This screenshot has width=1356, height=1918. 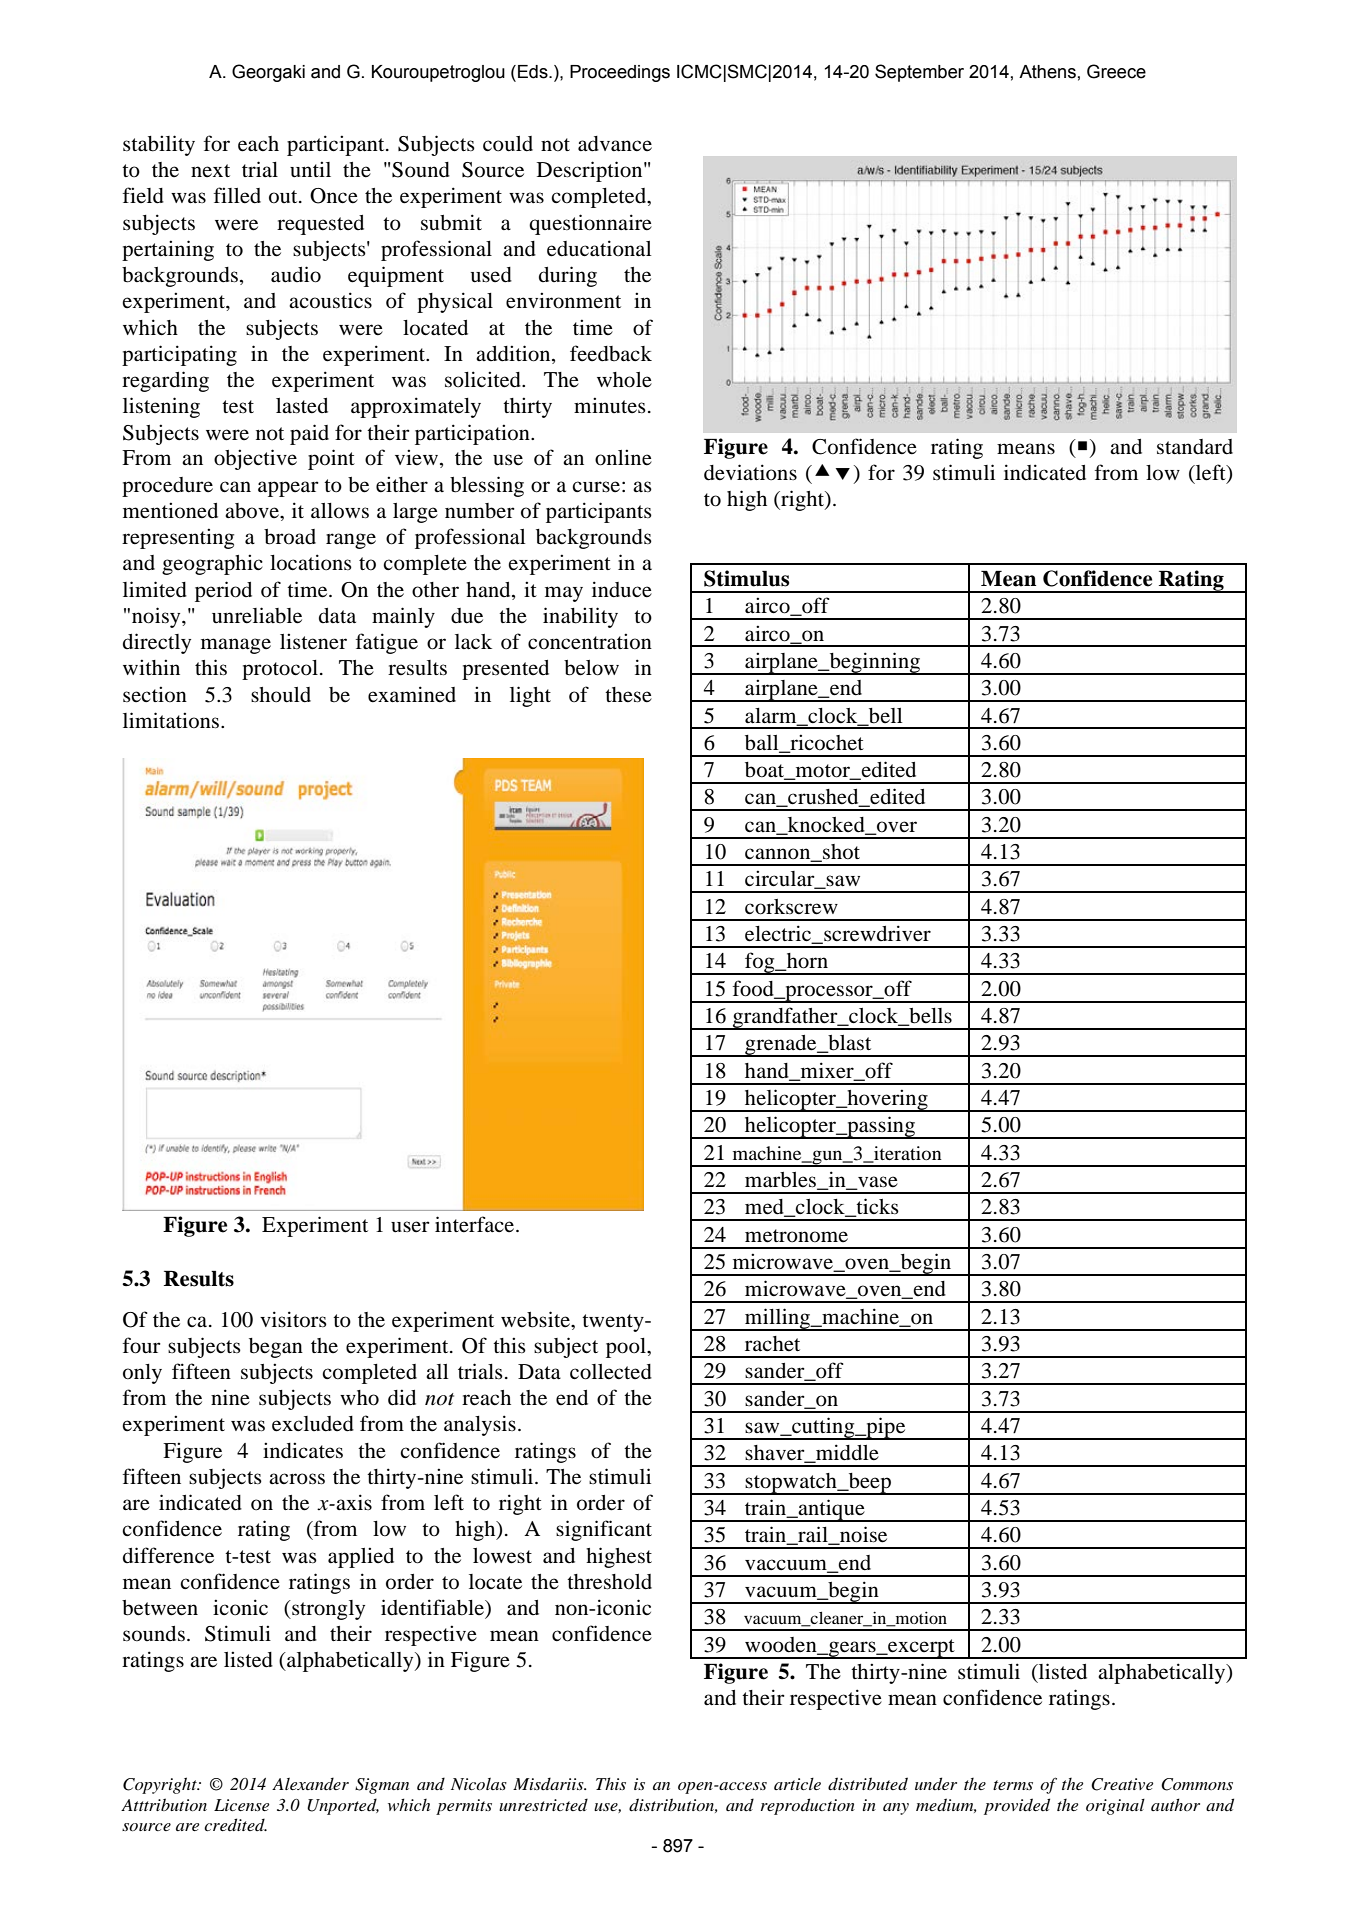 I want to click on induce, so click(x=622, y=589).
